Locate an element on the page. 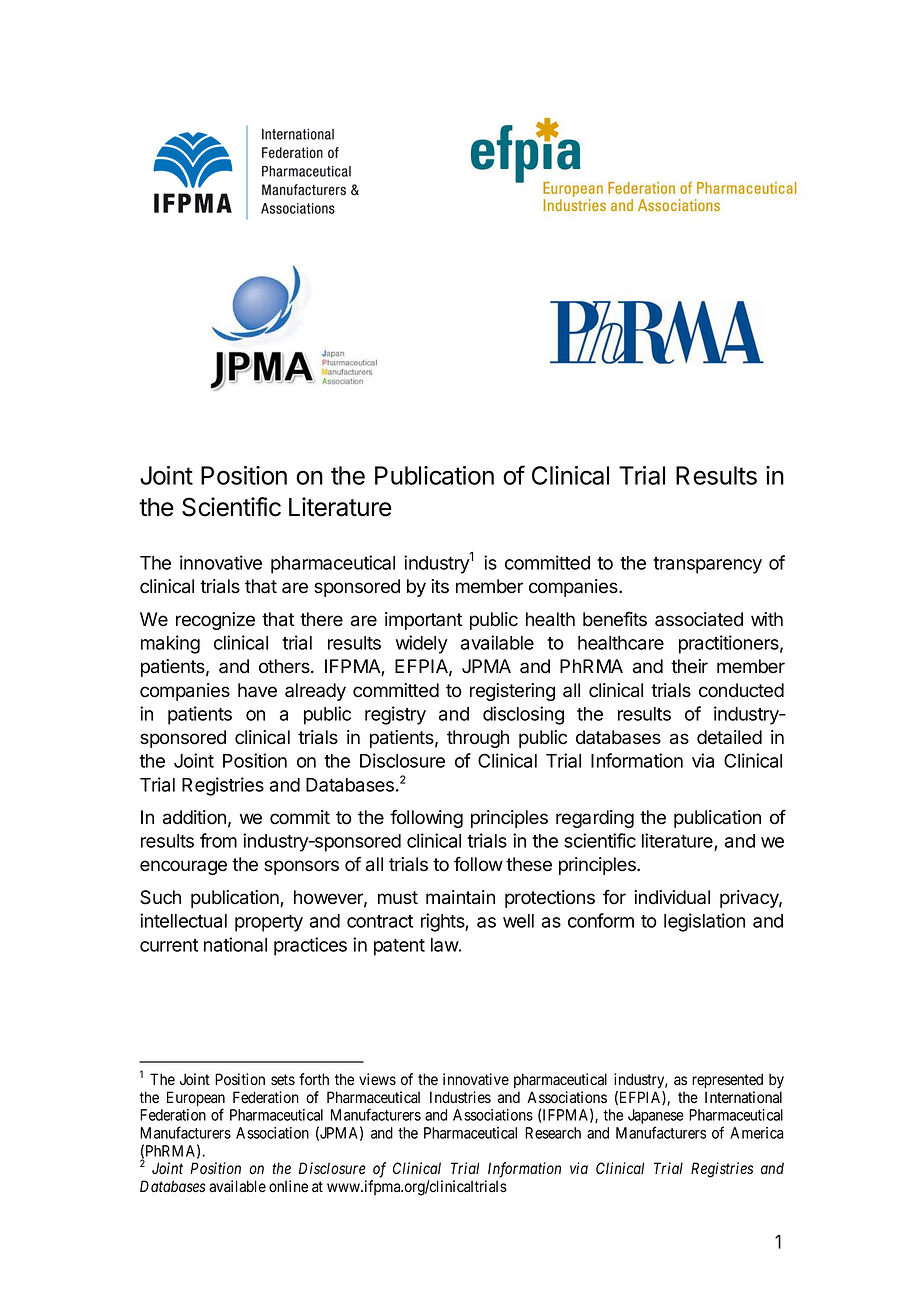  Industries is located at coordinates (460, 1097).
